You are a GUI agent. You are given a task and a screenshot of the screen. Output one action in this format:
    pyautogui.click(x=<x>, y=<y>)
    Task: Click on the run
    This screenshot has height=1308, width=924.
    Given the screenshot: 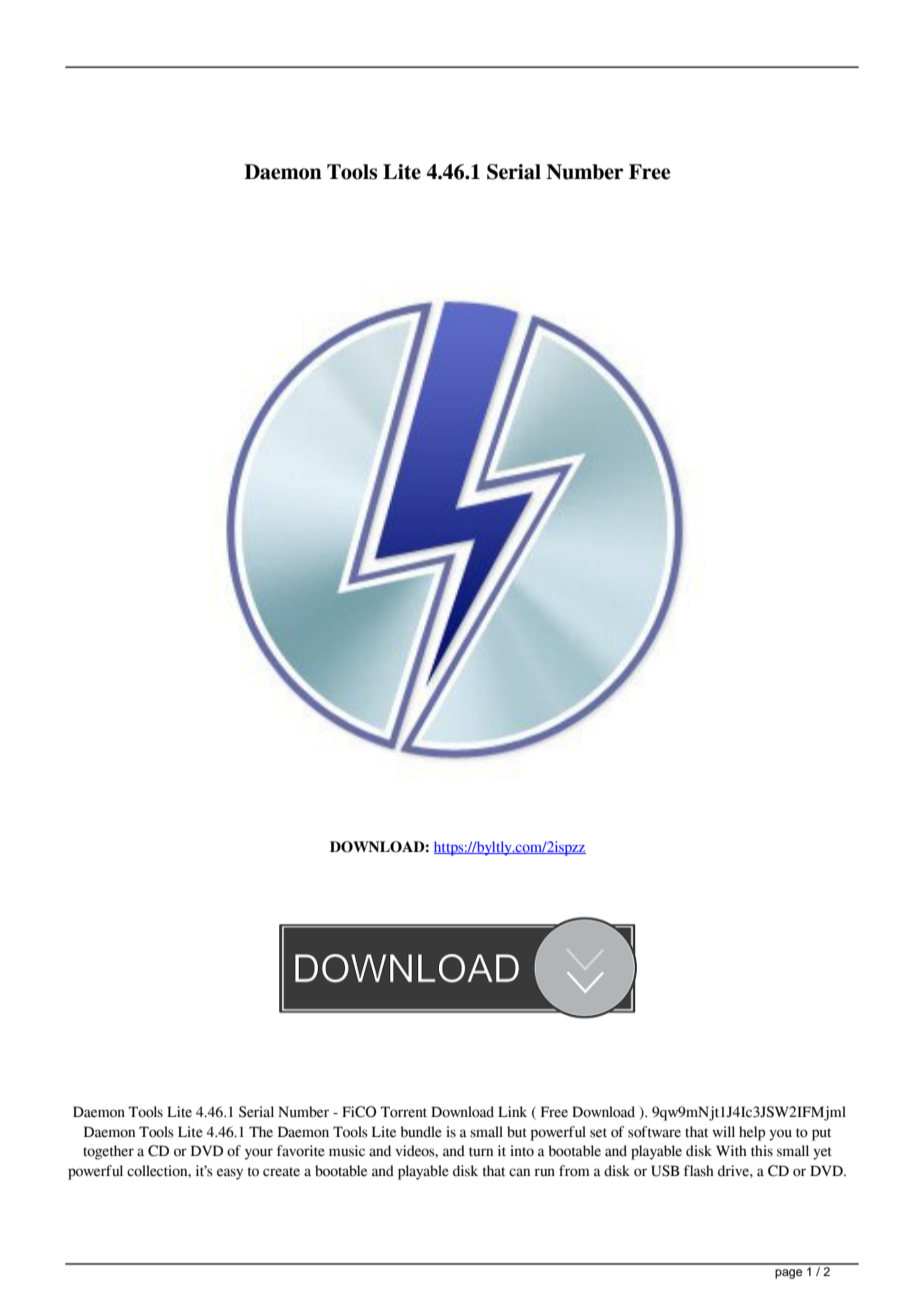 What is the action you would take?
    pyautogui.click(x=544, y=1172)
